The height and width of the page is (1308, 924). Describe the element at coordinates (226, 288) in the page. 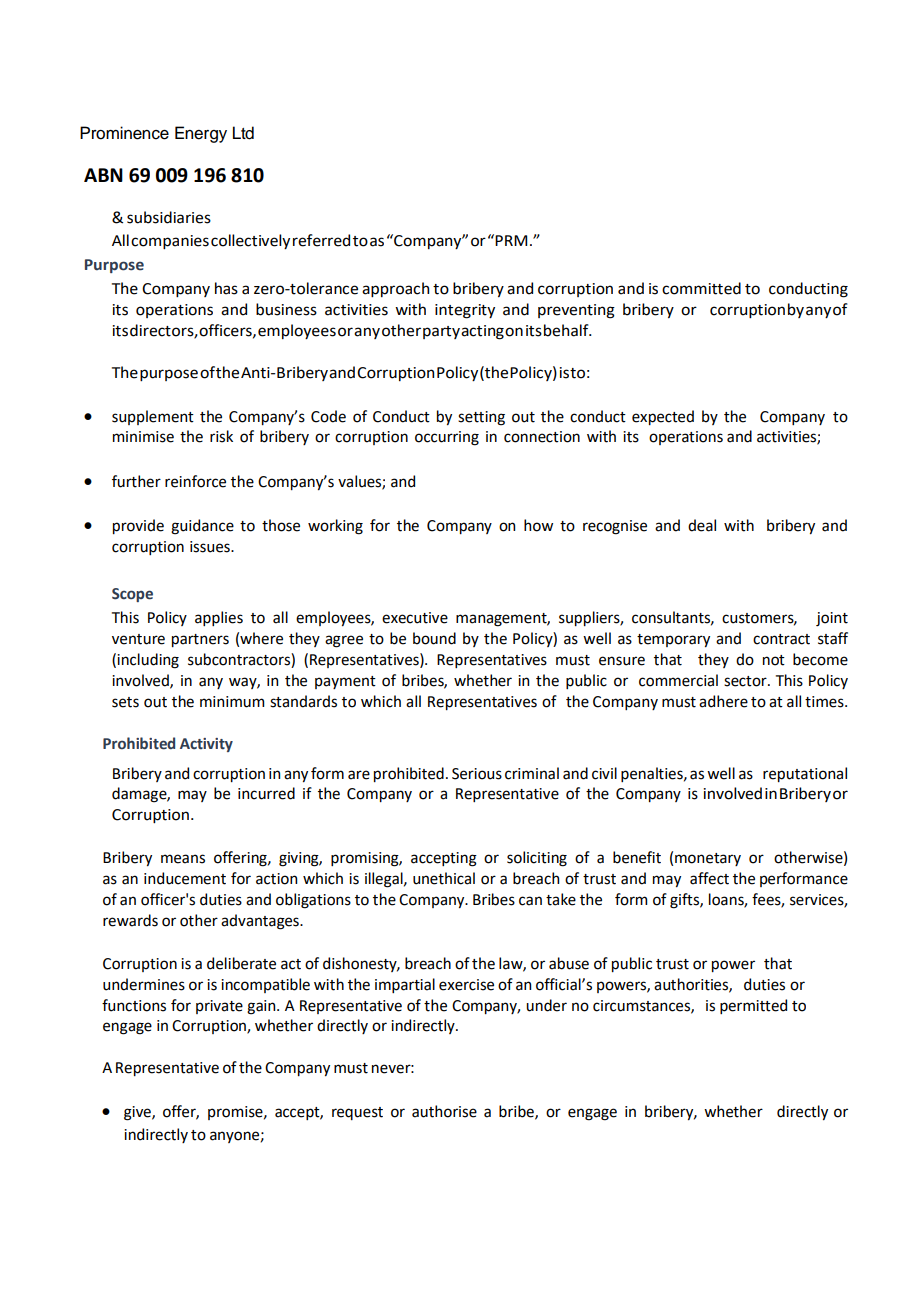

I see `has` at that location.
